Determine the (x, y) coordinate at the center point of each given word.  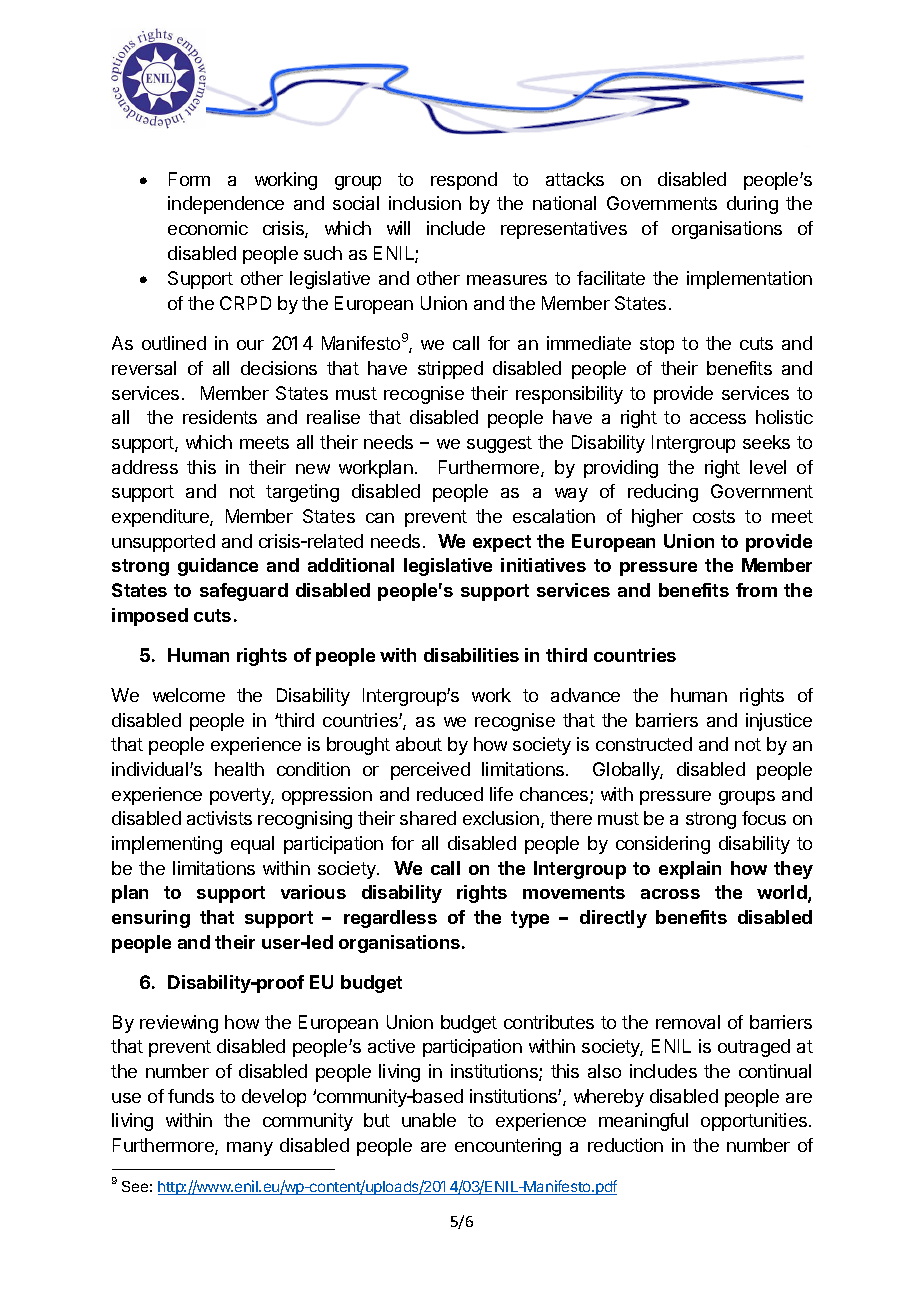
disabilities (471, 655)
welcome (189, 695)
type (530, 919)
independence (226, 205)
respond (464, 181)
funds (191, 1096)
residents (220, 417)
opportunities (755, 1122)
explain (690, 870)
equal (252, 845)
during (752, 205)
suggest (499, 444)
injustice (779, 722)
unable (429, 1120)
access (718, 419)
